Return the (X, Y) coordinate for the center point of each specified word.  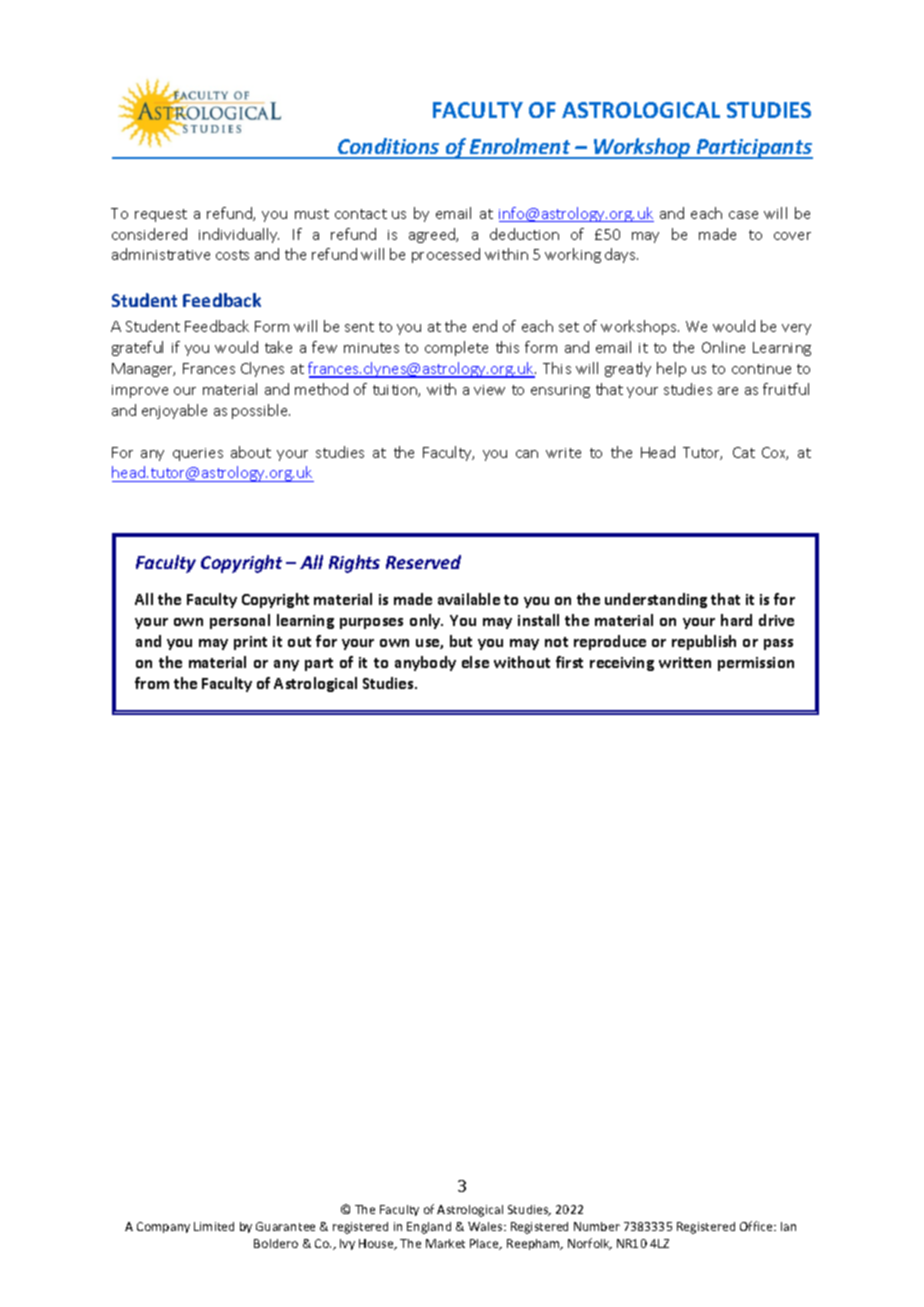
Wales (486, 1226)
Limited (214, 1226)
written (685, 662)
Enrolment (520, 148)
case (743, 215)
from (152, 683)
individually (239, 235)
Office (757, 1226)
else (475, 662)
